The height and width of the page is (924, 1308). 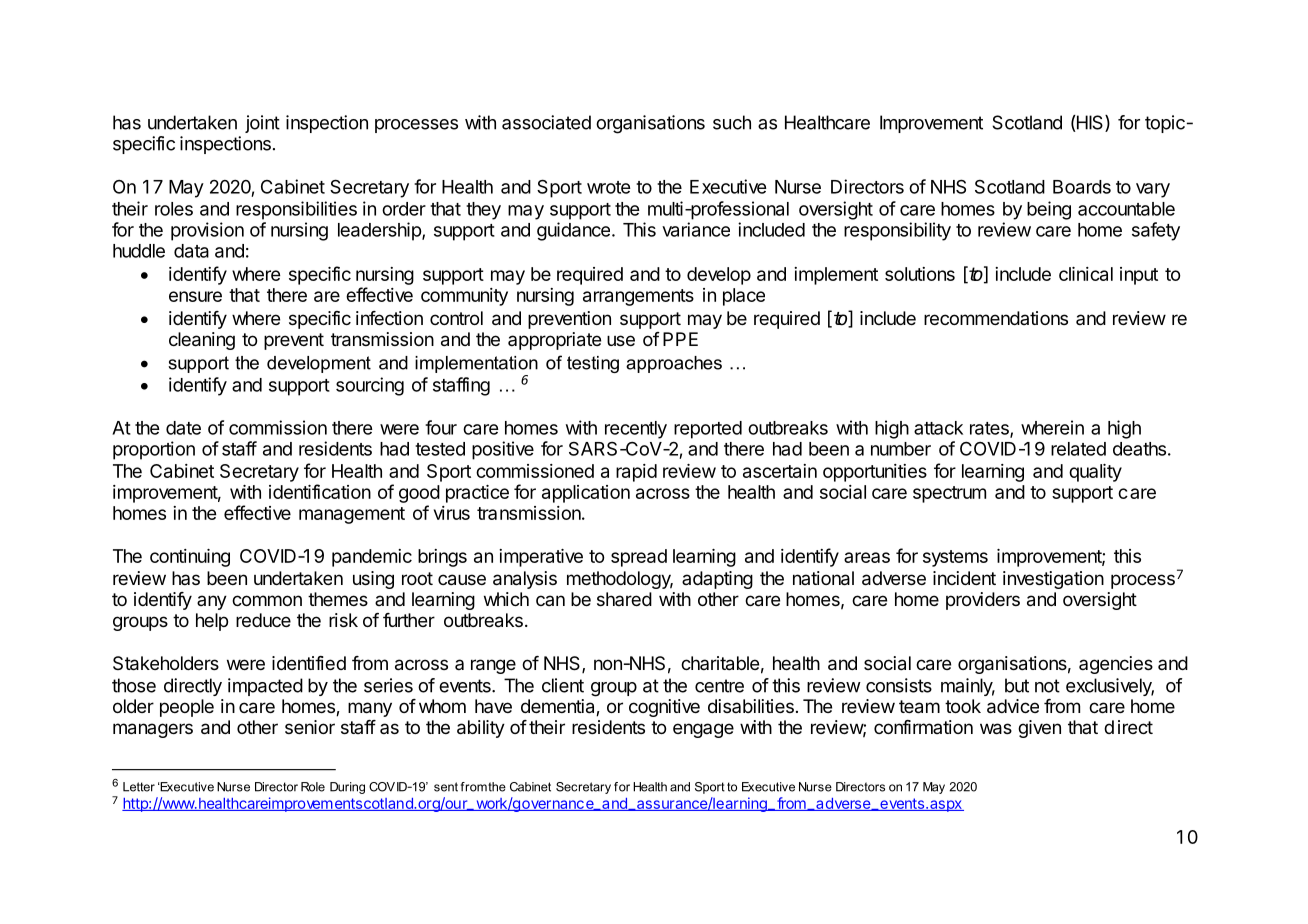 What do you see at coordinates (1082, 187) in the page?
I see `Boards` at bounding box center [1082, 187].
